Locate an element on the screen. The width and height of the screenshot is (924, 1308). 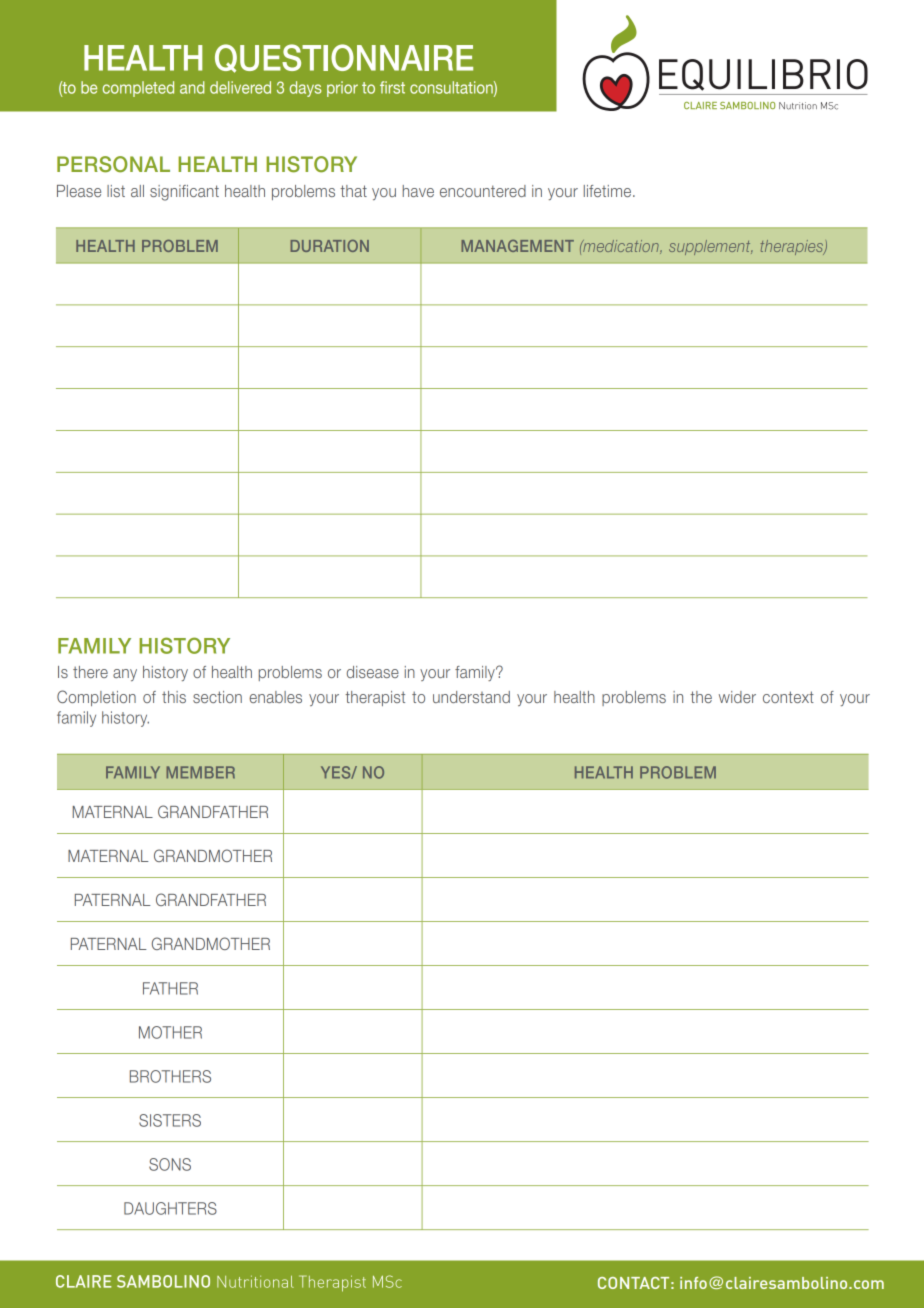
SISTERS is located at coordinates (170, 1120).
